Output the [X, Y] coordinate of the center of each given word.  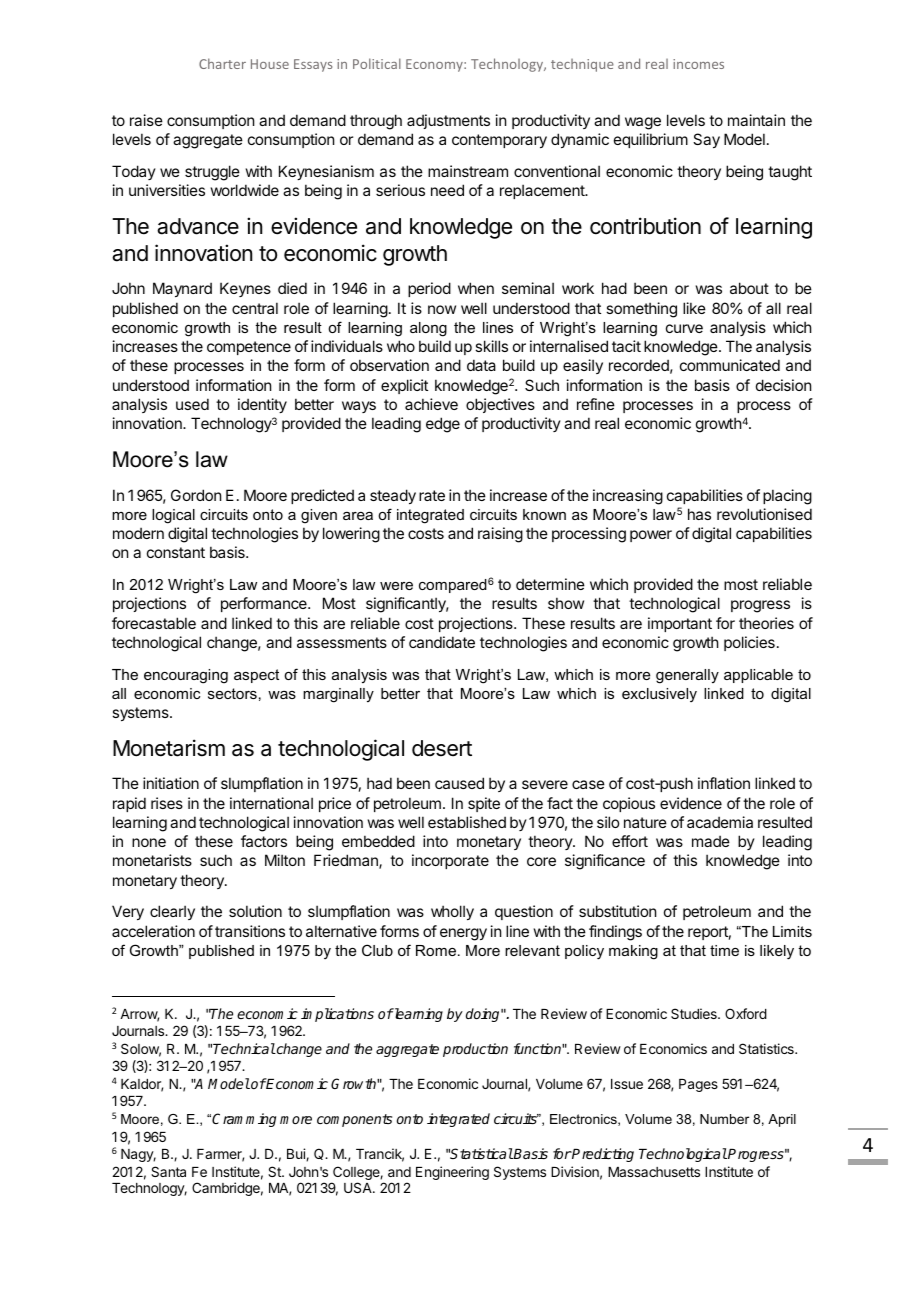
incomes [698, 64]
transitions [250, 931]
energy [463, 934]
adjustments [448, 121]
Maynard [182, 289]
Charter [222, 63]
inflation [724, 783]
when [476, 288]
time [724, 950]
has [699, 514]
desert [442, 748]
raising [500, 535]
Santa [168, 1171]
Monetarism [169, 748]
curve [684, 328]
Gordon [196, 495]
